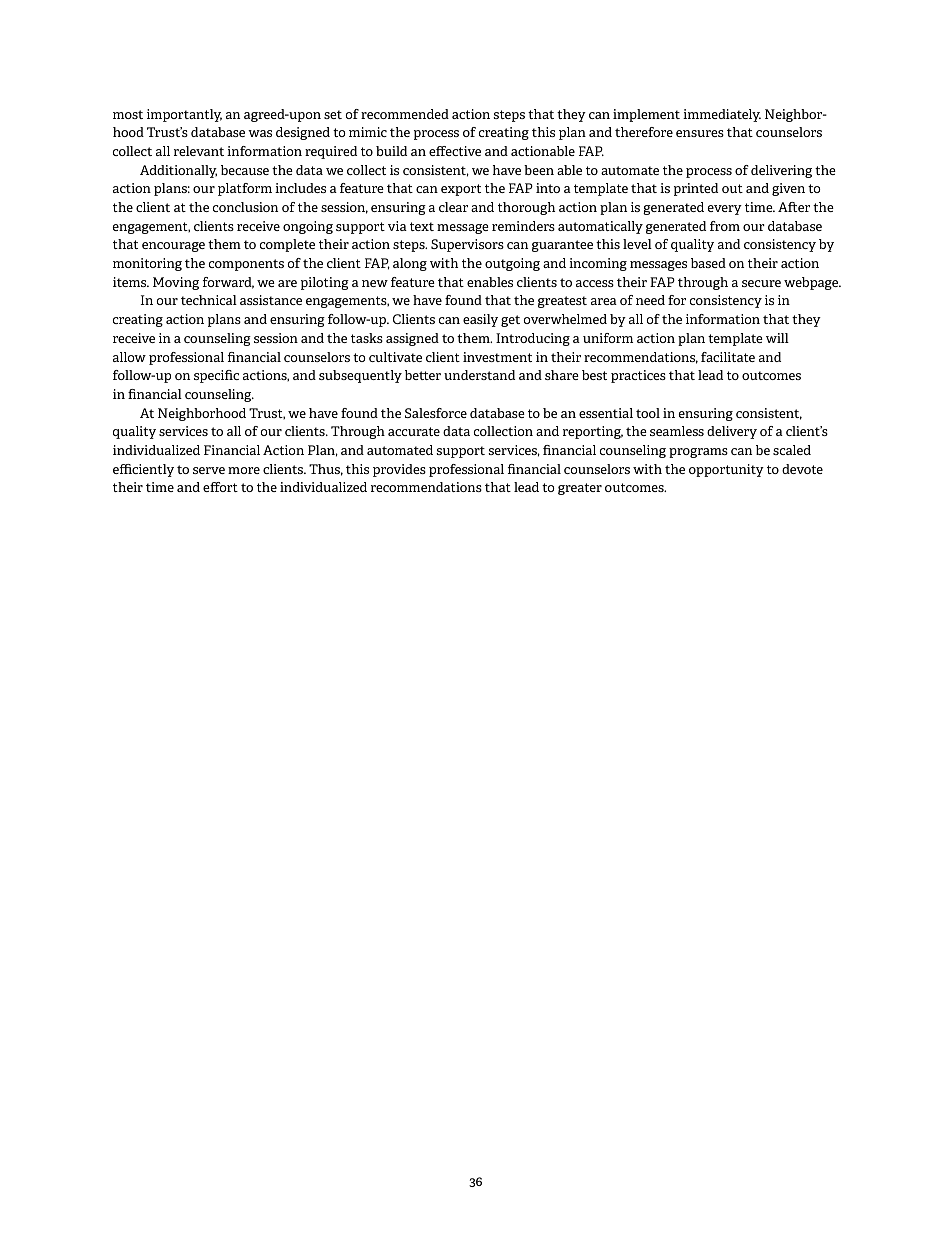 The image size is (952, 1233). What do you see at coordinates (761, 283) in the screenshot?
I see `secure` at bounding box center [761, 283].
